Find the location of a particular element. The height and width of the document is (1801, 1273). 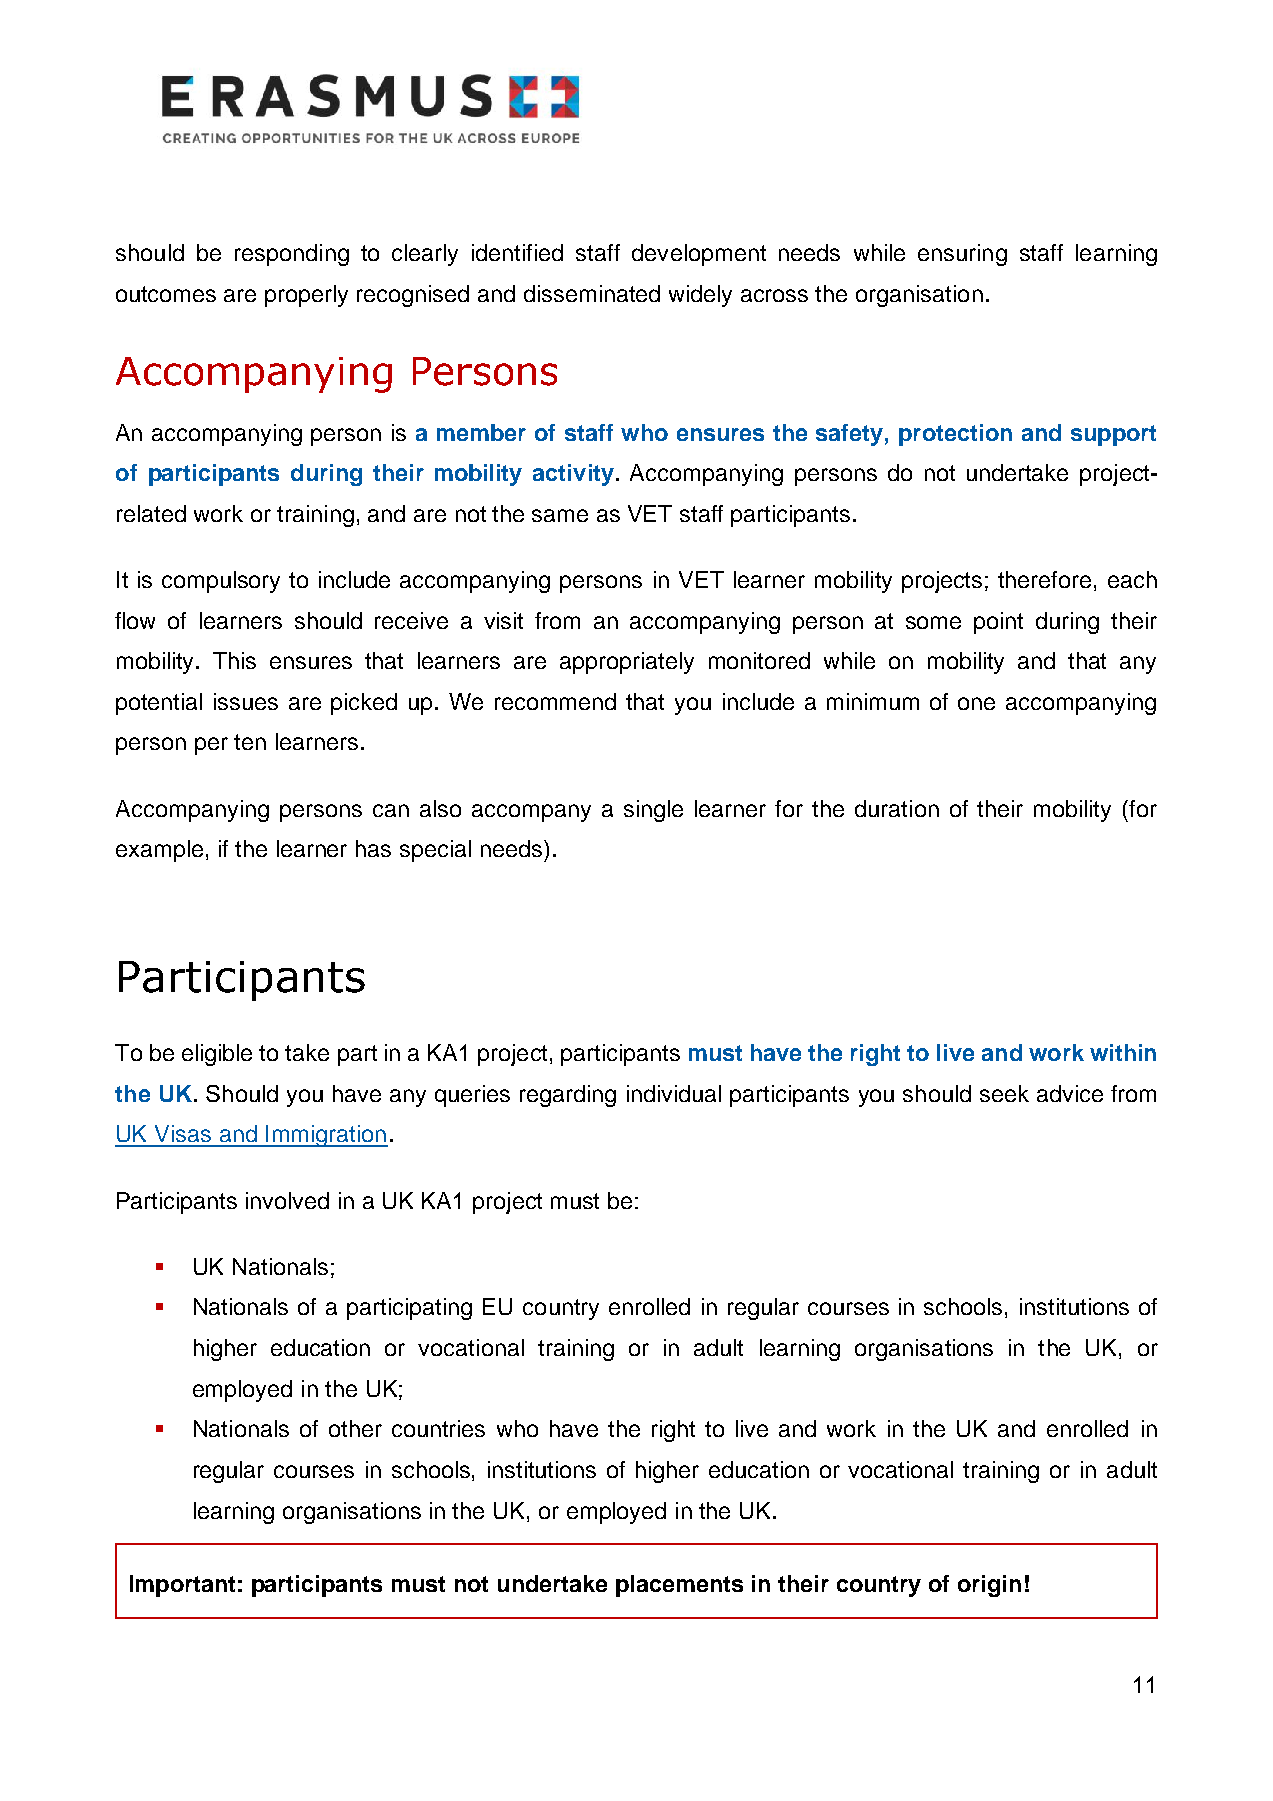

seek is located at coordinates (1004, 1093).
